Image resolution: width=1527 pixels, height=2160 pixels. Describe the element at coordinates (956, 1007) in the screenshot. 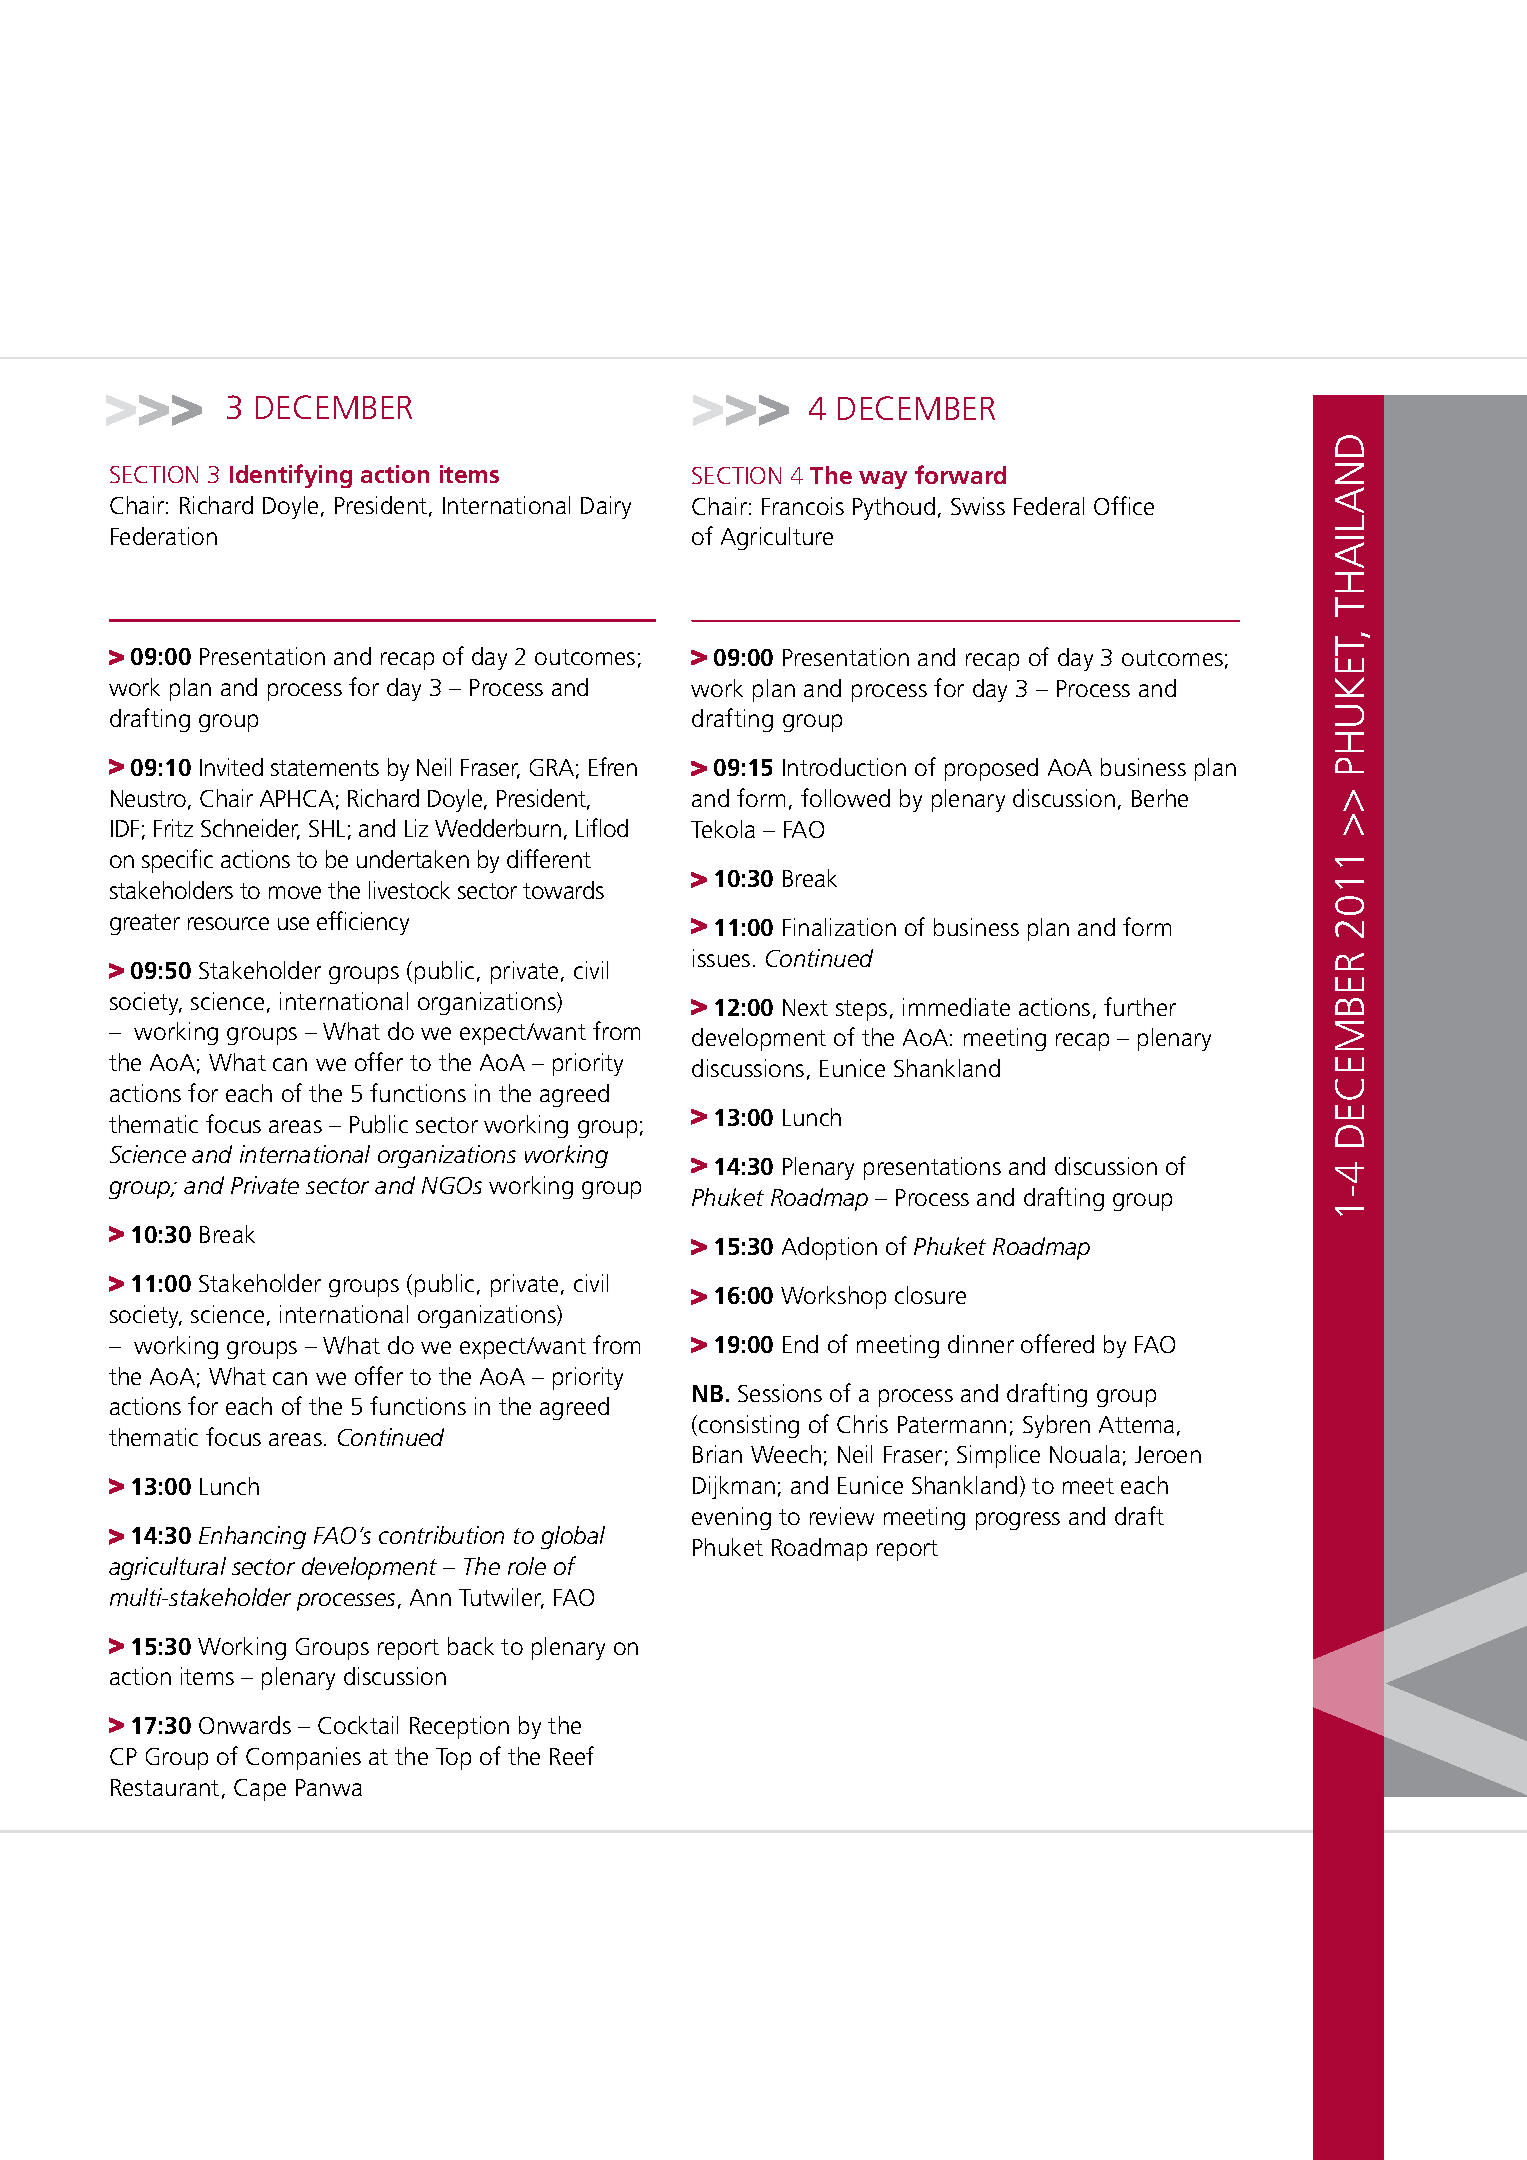

I see `immediate` at that location.
